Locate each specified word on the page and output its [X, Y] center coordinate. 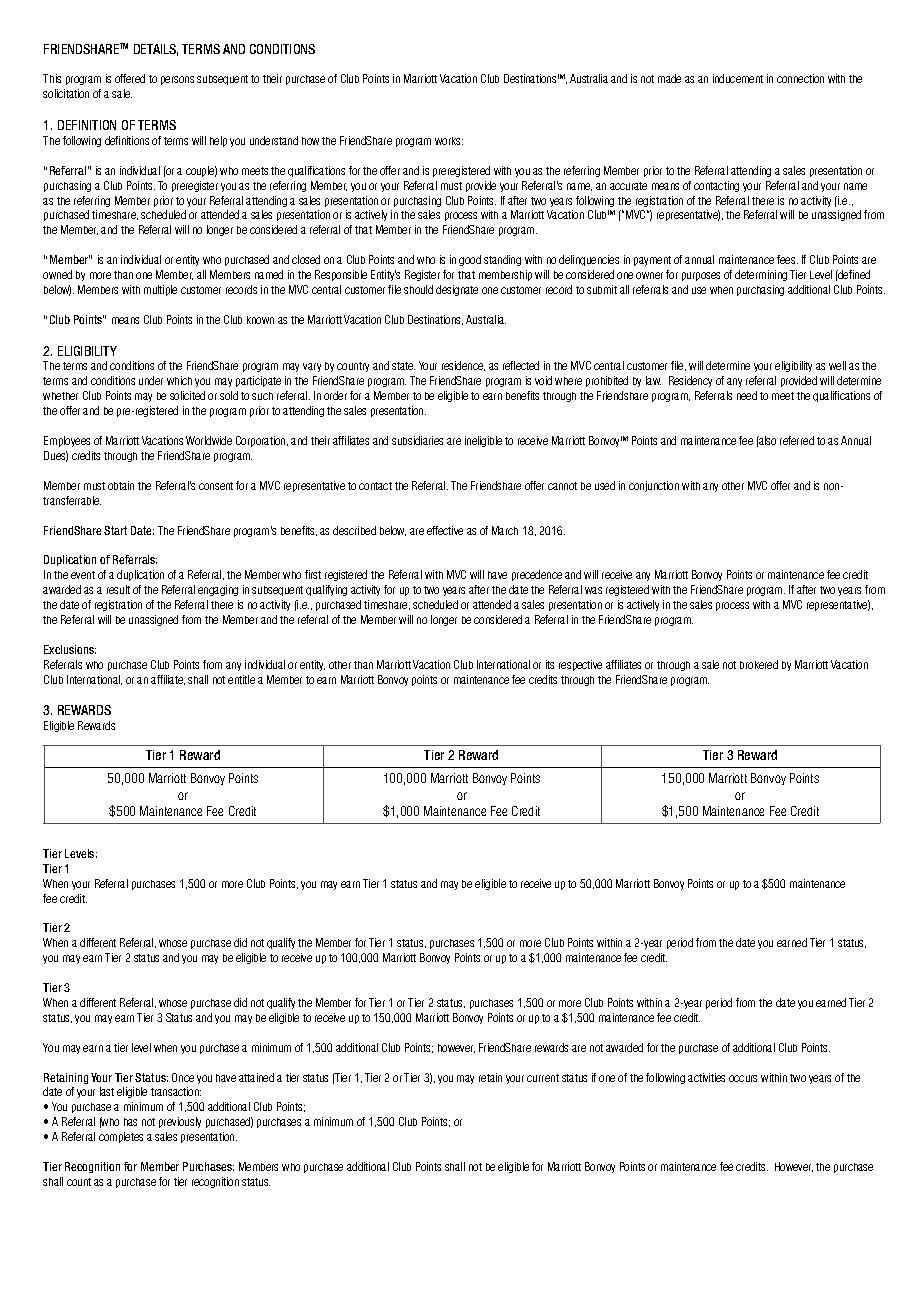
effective [445, 530]
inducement [738, 78]
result [118, 589]
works [449, 141]
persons [177, 80]
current [543, 1078]
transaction [176, 1091]
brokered [759, 664]
